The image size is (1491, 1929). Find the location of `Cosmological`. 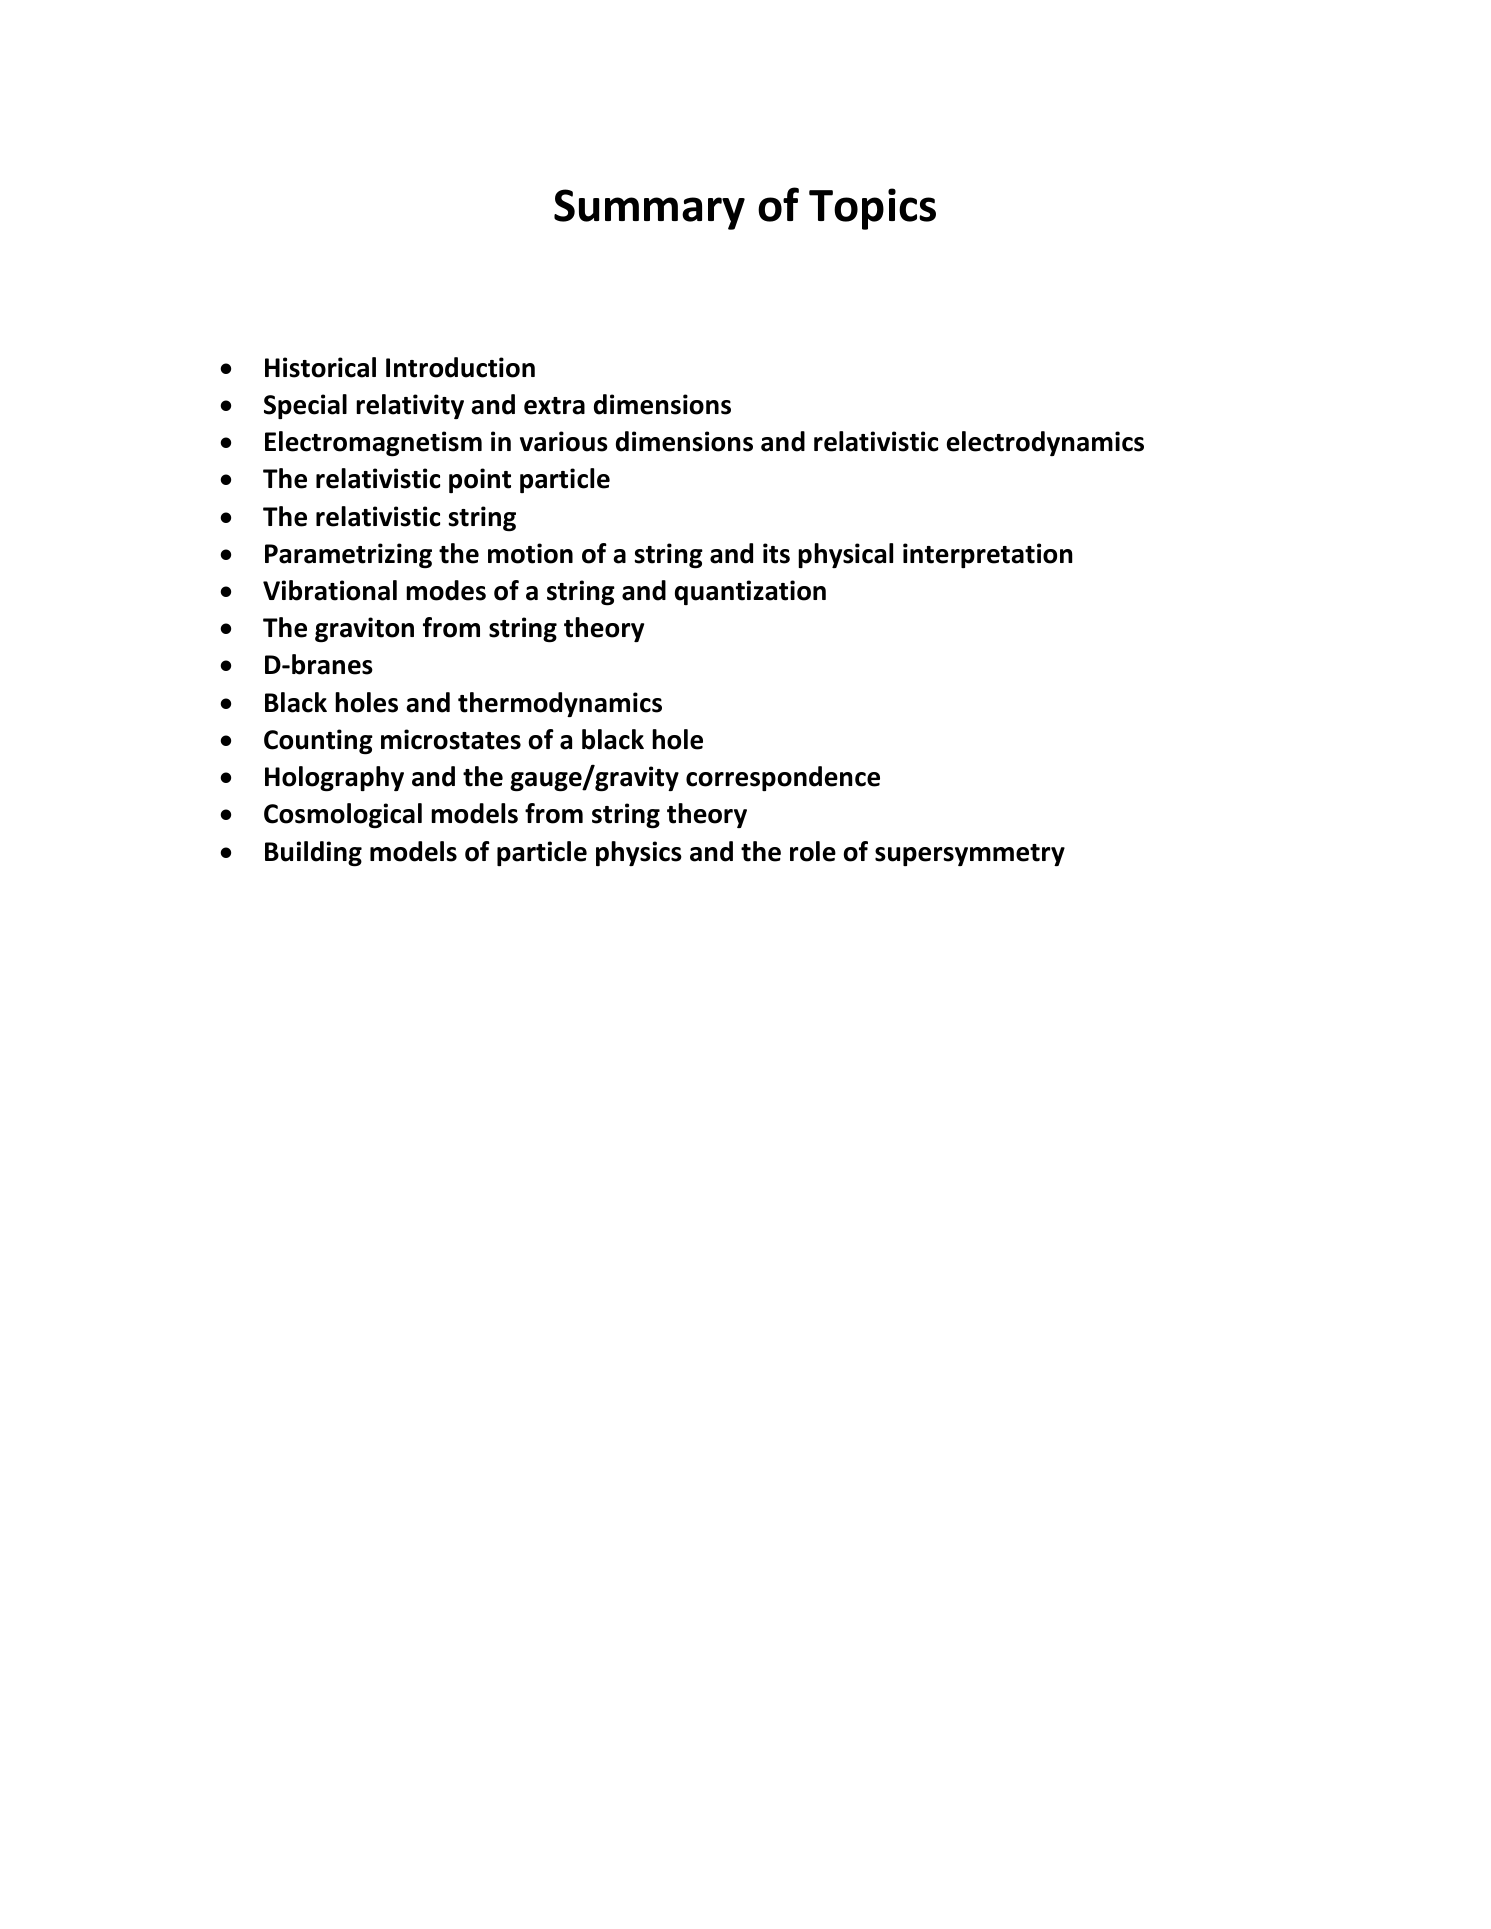

Cosmological is located at coordinates (343, 816).
